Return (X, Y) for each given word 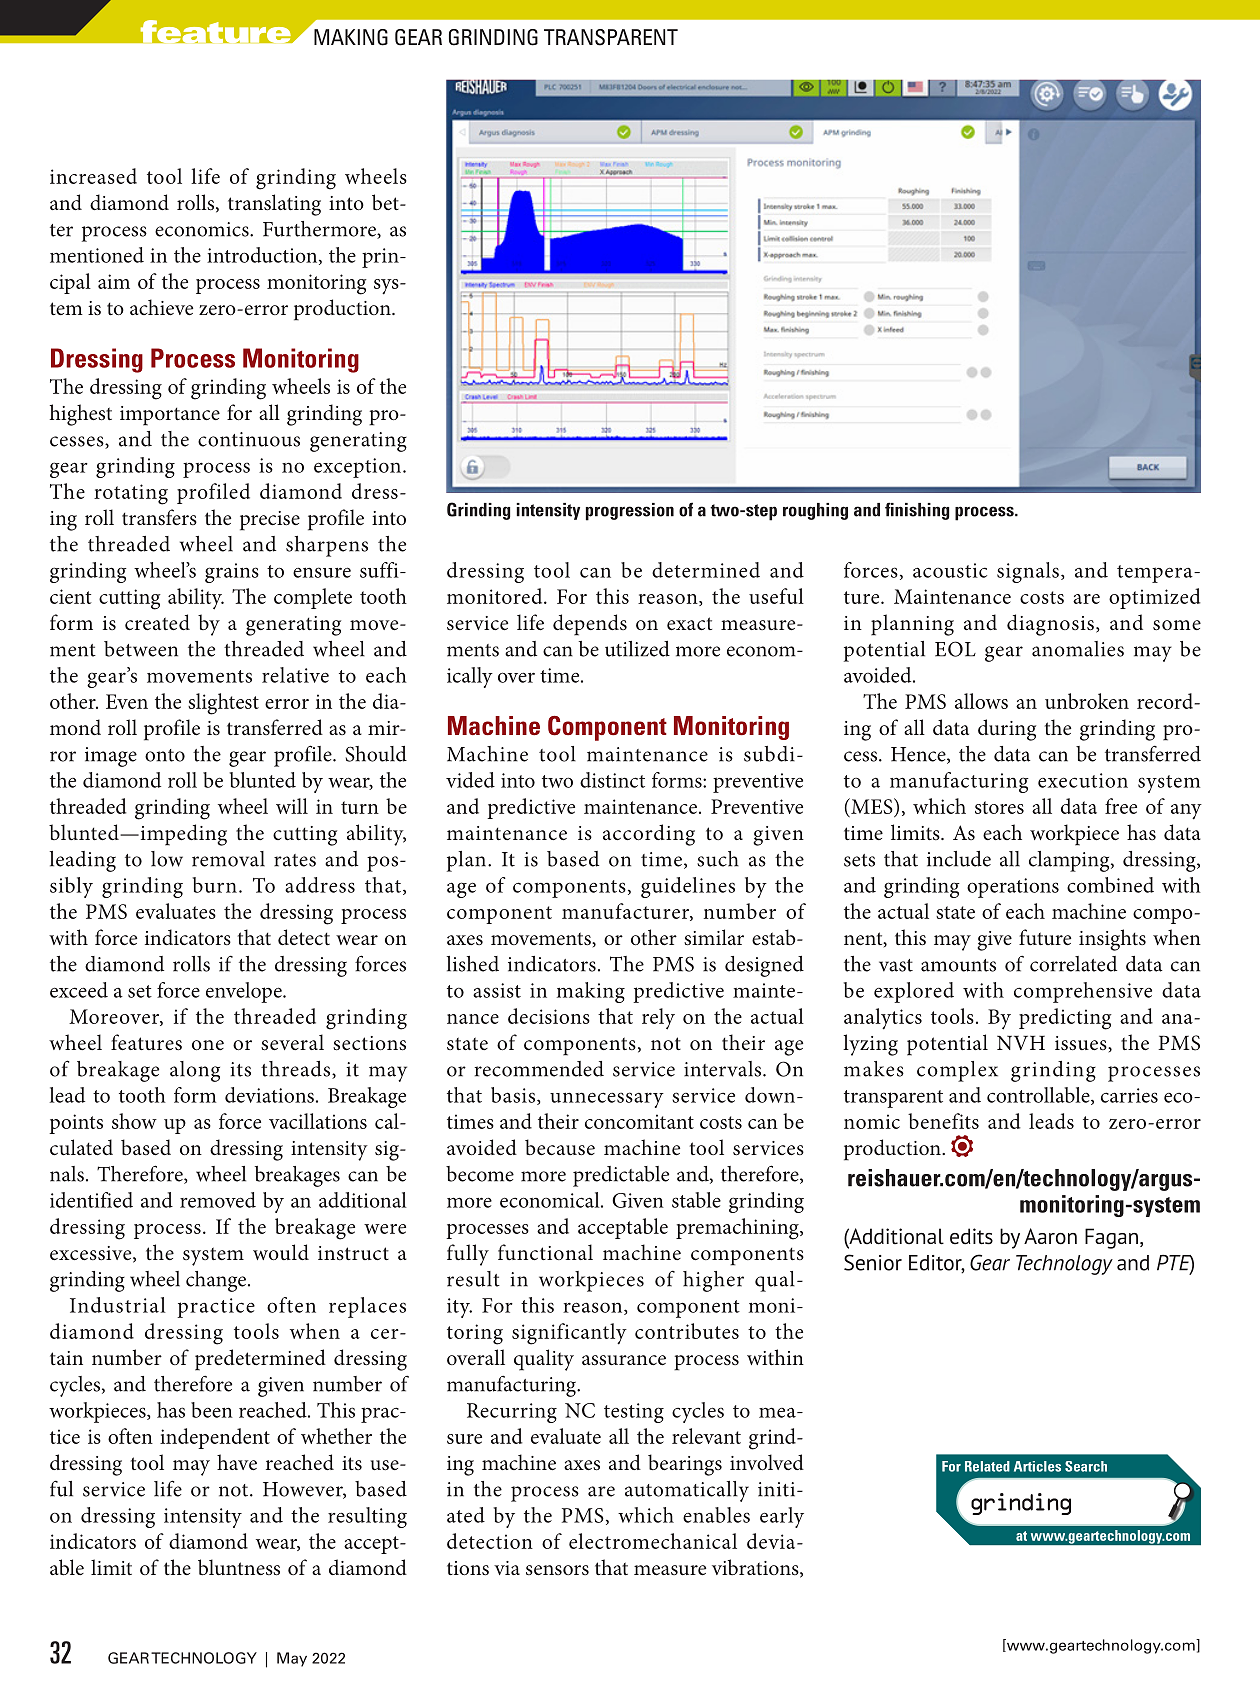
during (1007, 730)
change (217, 1281)
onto (165, 755)
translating (274, 205)
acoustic (950, 570)
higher (713, 1281)
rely (658, 1019)
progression (630, 512)
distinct (612, 780)
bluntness (239, 1567)
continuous (249, 439)
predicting (1065, 1019)
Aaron (1050, 1236)
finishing (917, 511)
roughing (815, 511)
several (292, 1042)
